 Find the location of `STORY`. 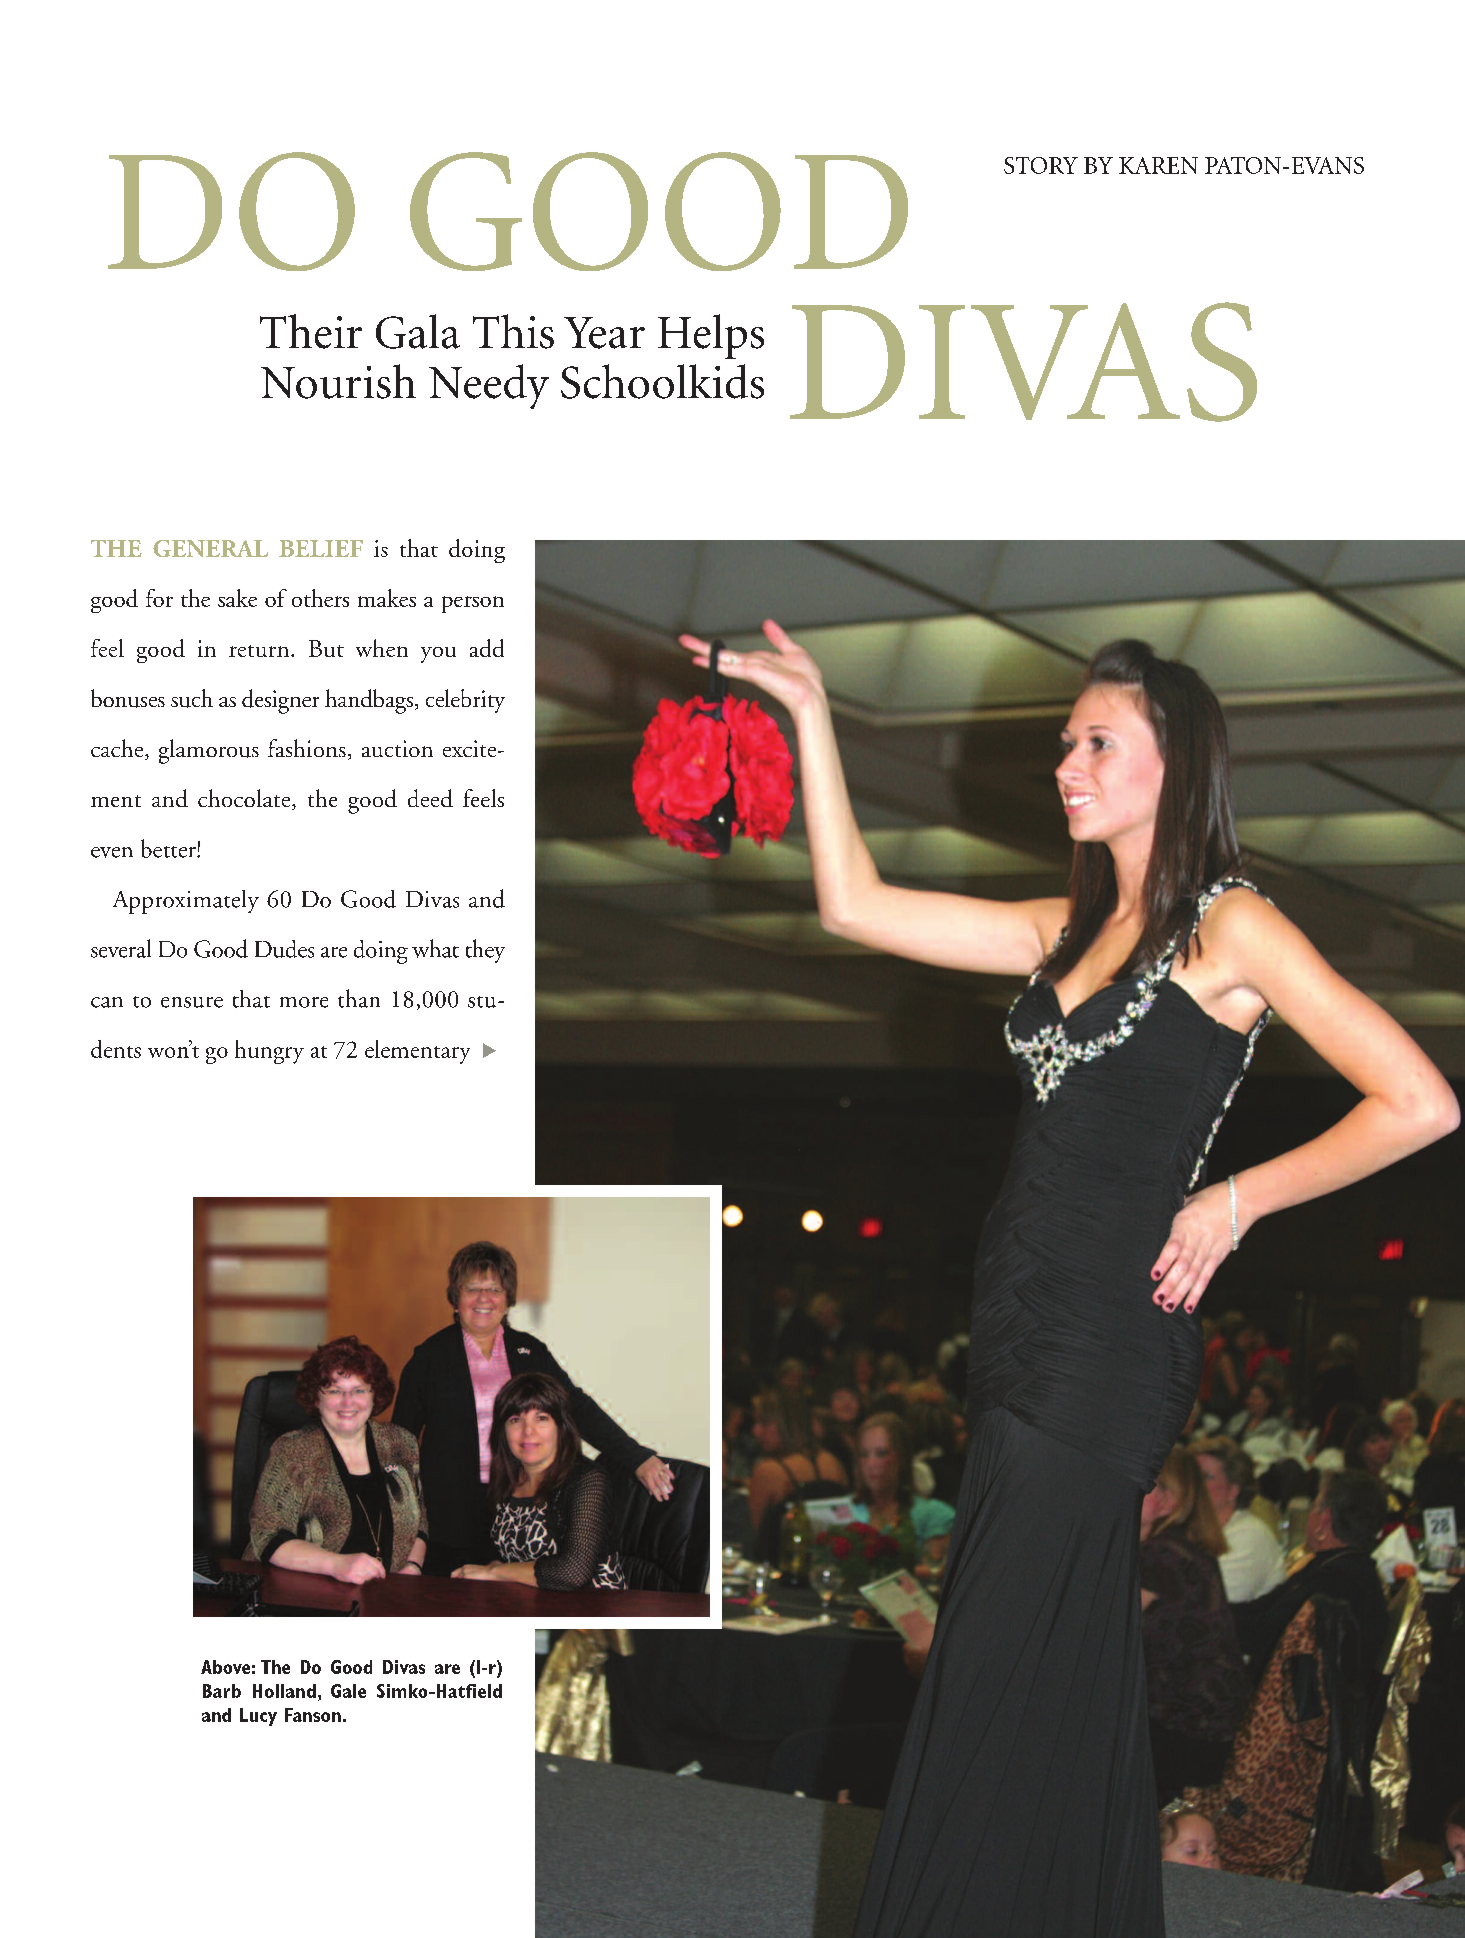

STORY is located at coordinates (1041, 165).
